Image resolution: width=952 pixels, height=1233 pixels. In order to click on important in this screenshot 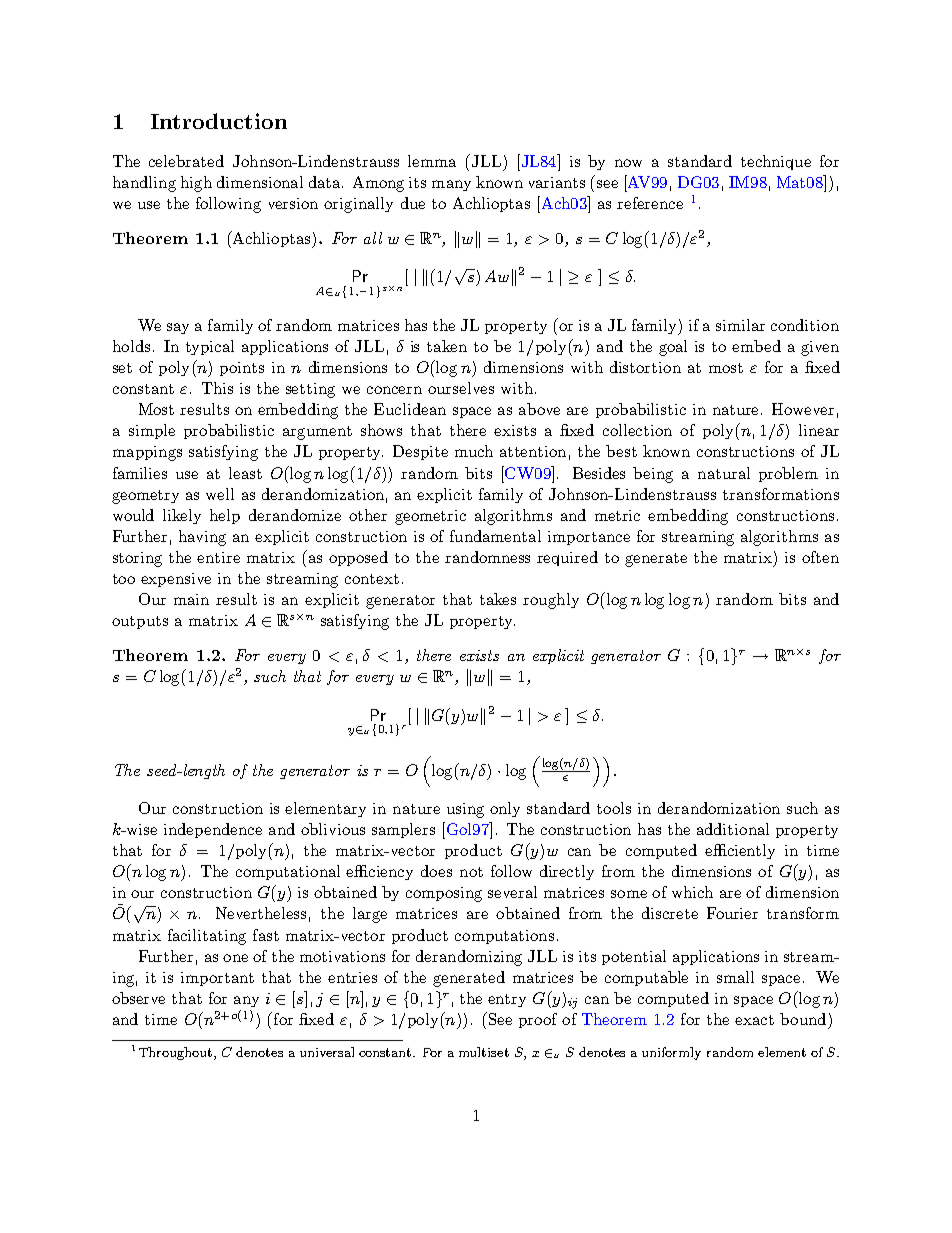, I will do `click(217, 979)`.
